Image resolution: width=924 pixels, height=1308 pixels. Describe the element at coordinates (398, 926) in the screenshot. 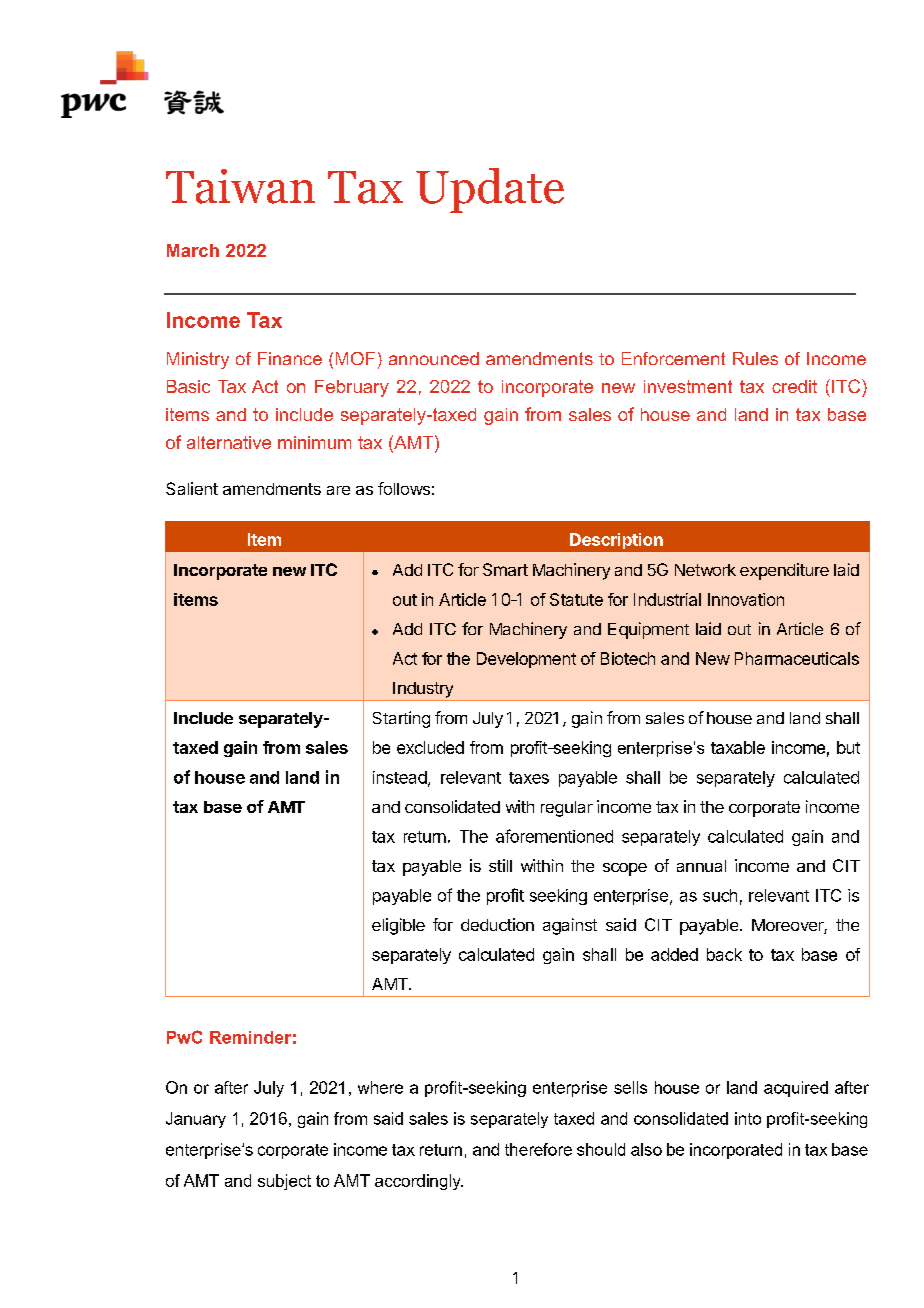

I see `eligible` at that location.
